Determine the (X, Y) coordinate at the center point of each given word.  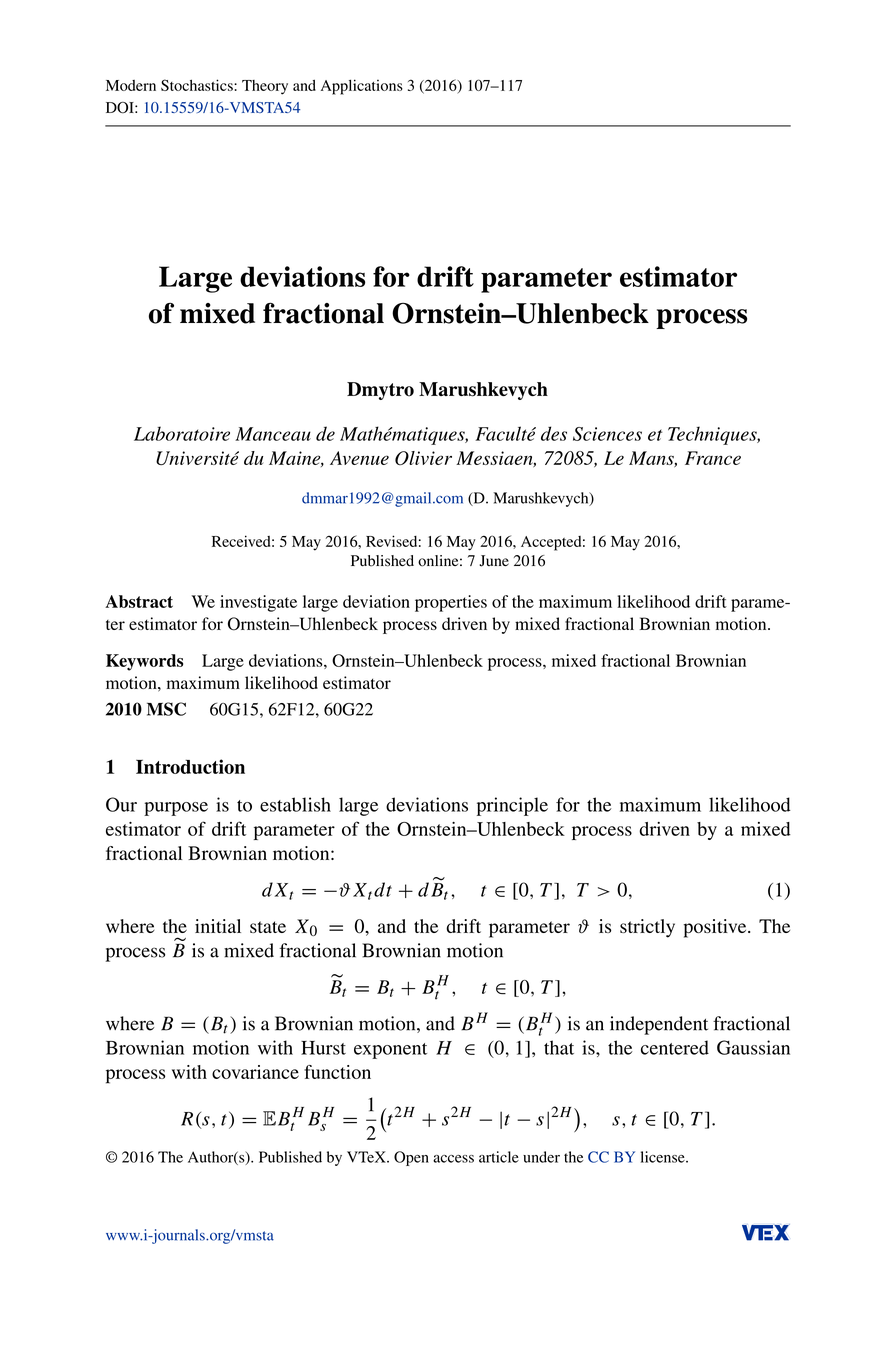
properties (451, 603)
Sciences (607, 434)
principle (512, 806)
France (713, 458)
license (664, 1157)
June (494, 561)
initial (218, 926)
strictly (647, 928)
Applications (362, 87)
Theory (265, 87)
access (453, 1159)
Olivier (423, 458)
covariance (255, 1072)
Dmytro (380, 391)
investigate (258, 603)
